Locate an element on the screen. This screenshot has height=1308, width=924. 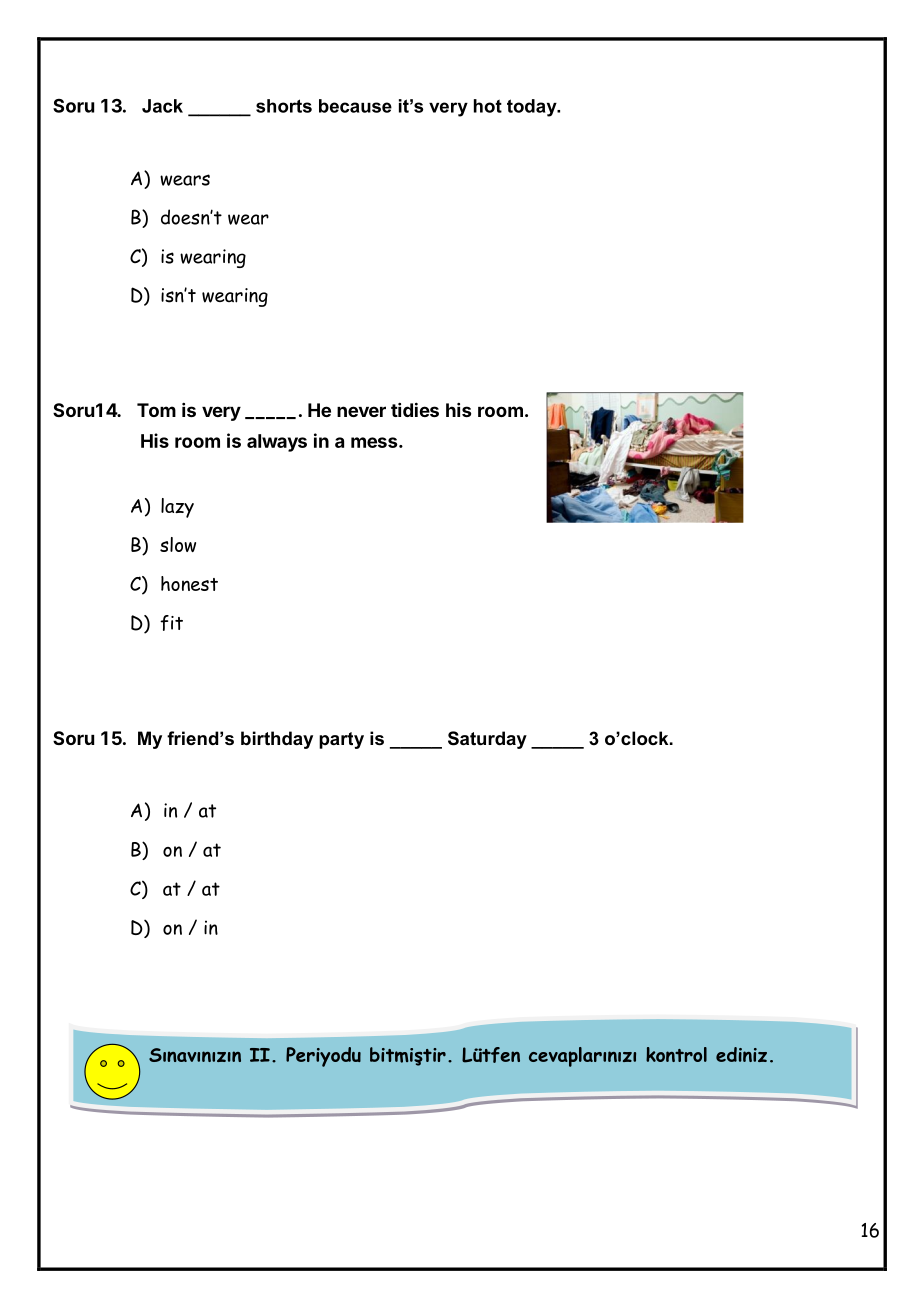
lazy is located at coordinates (177, 508).
